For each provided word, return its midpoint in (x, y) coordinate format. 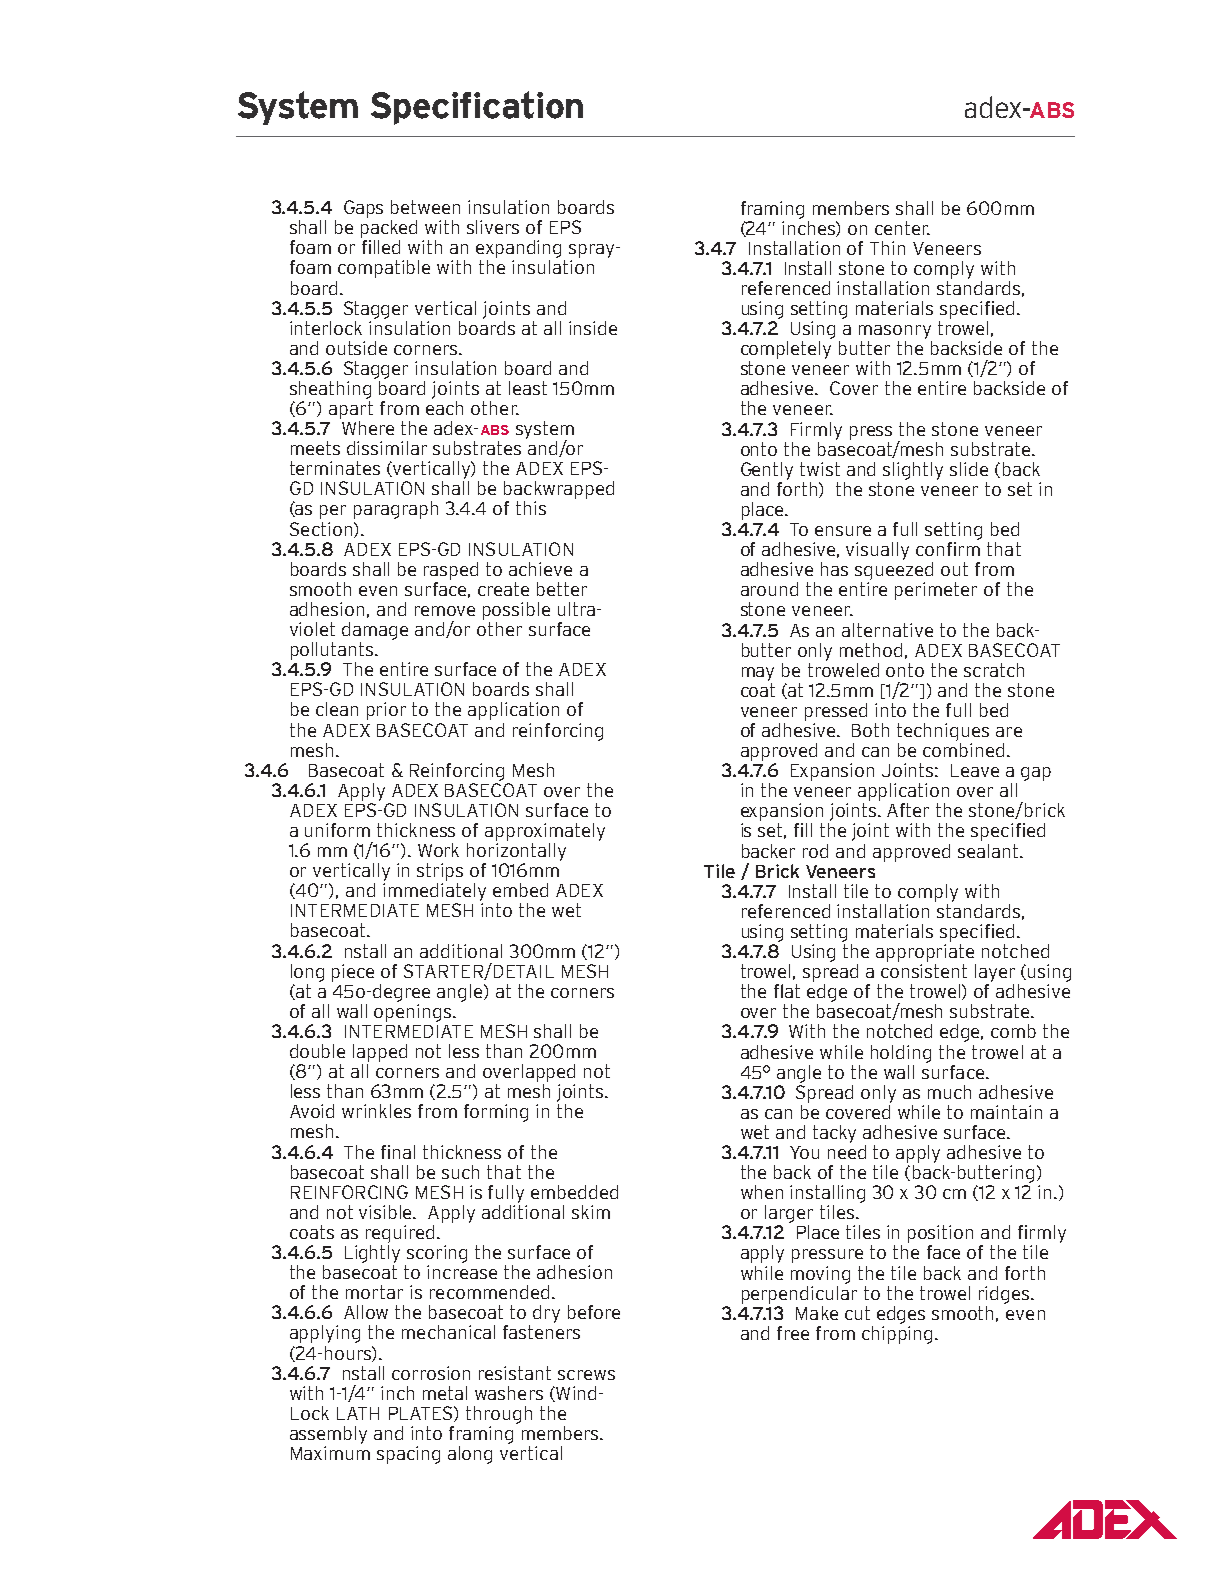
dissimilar (387, 448)
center (902, 228)
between (425, 207)
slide (969, 469)
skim (591, 1212)
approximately (545, 832)
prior (386, 711)
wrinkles (376, 1111)
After (908, 810)
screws (586, 1375)
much (949, 1092)
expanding (518, 249)
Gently (767, 471)
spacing (408, 1455)
